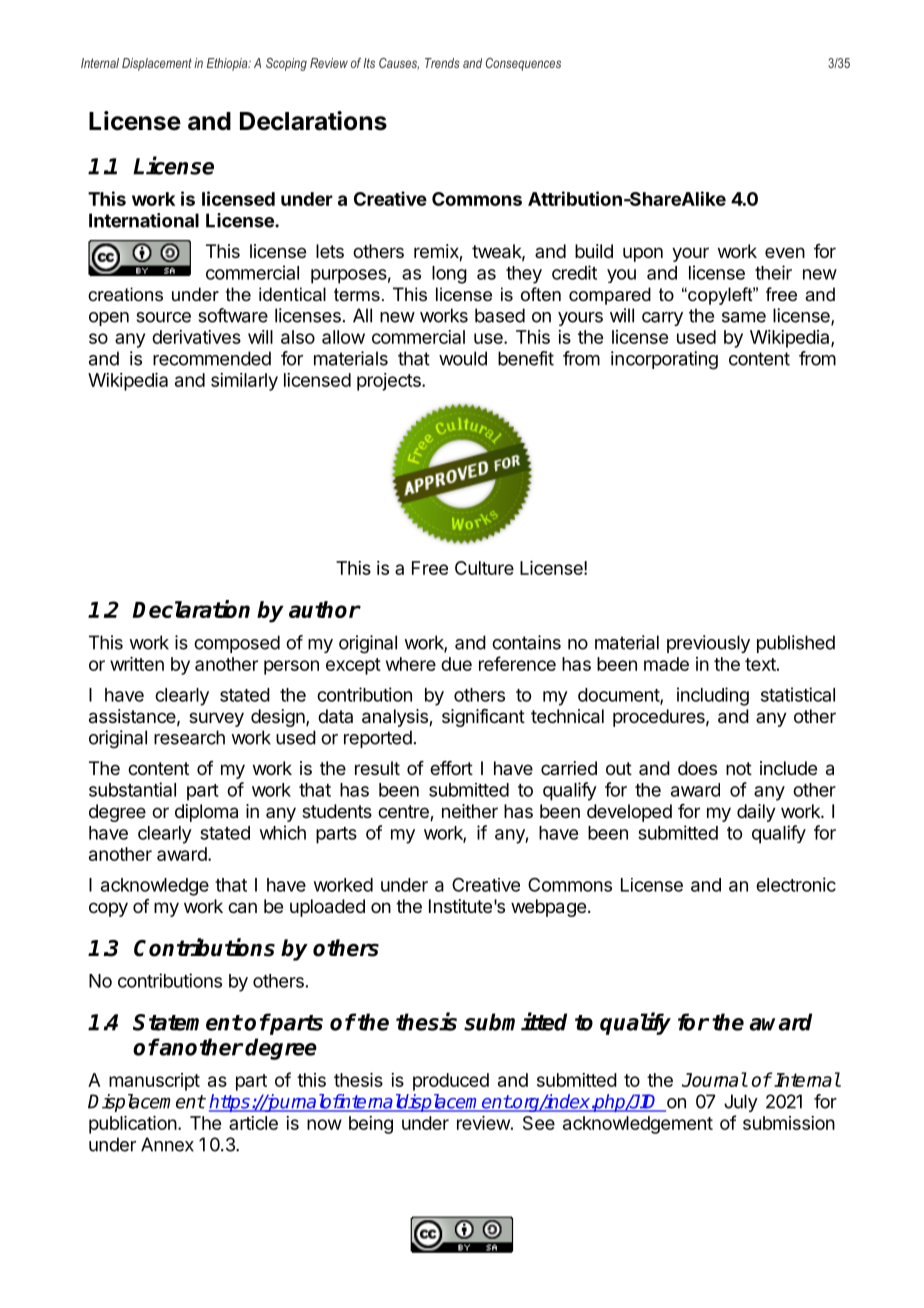 Image resolution: width=924 pixels, height=1308 pixels. Describe the element at coordinates (167, 1144) in the image. I see `Annex` at that location.
